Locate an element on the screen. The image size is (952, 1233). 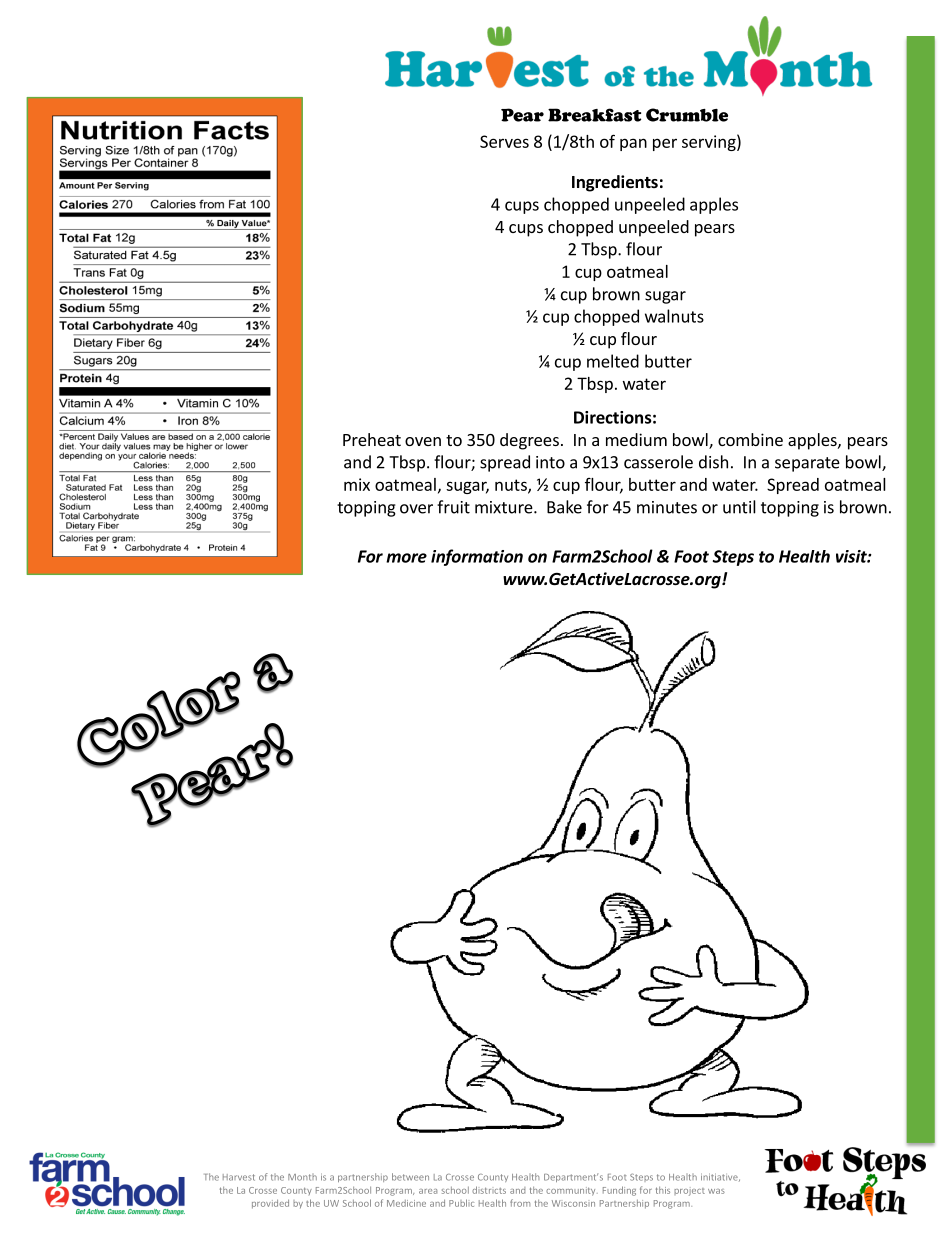
into is located at coordinates (550, 462).
